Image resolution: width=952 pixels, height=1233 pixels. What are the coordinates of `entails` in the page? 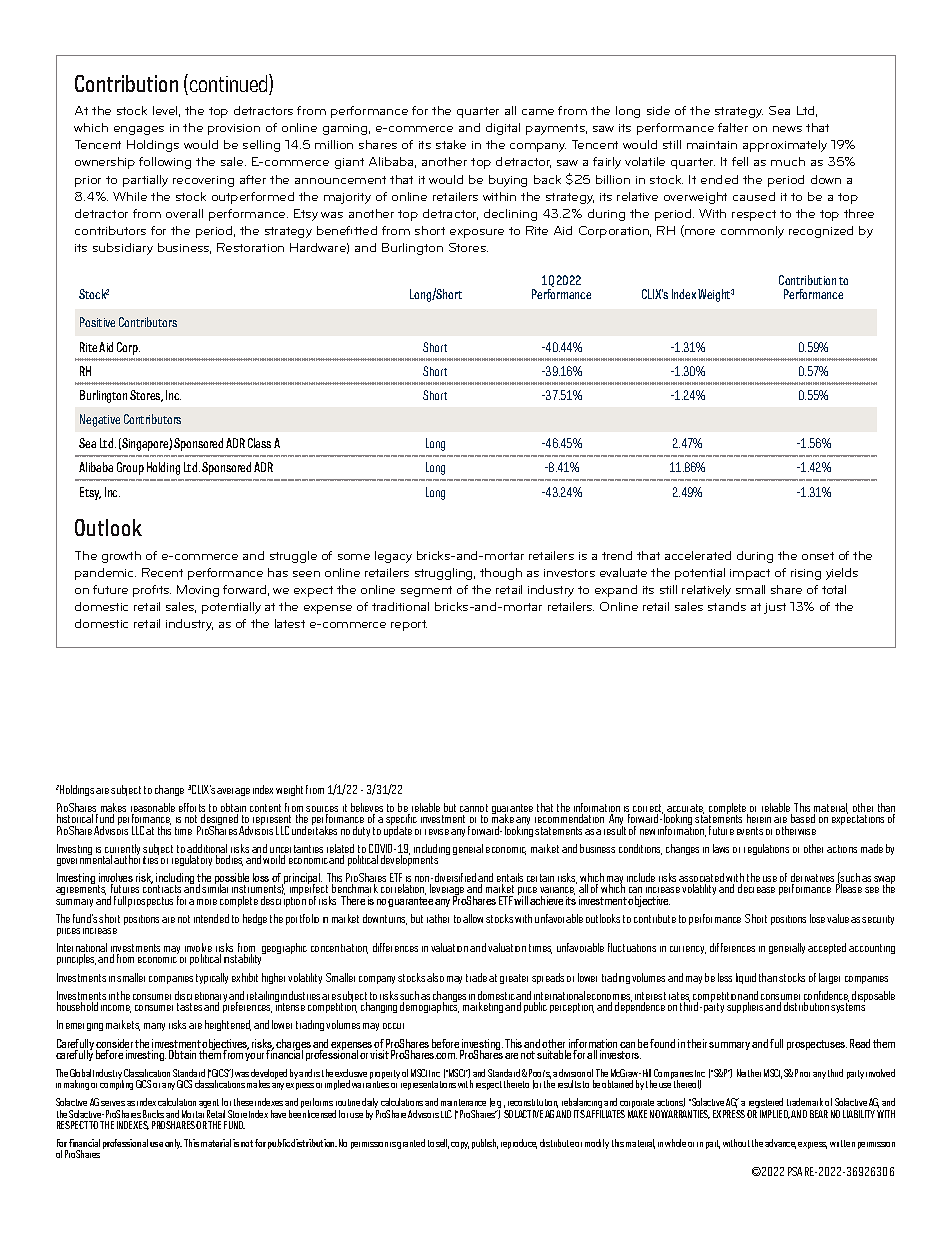 It's located at (510, 879).
